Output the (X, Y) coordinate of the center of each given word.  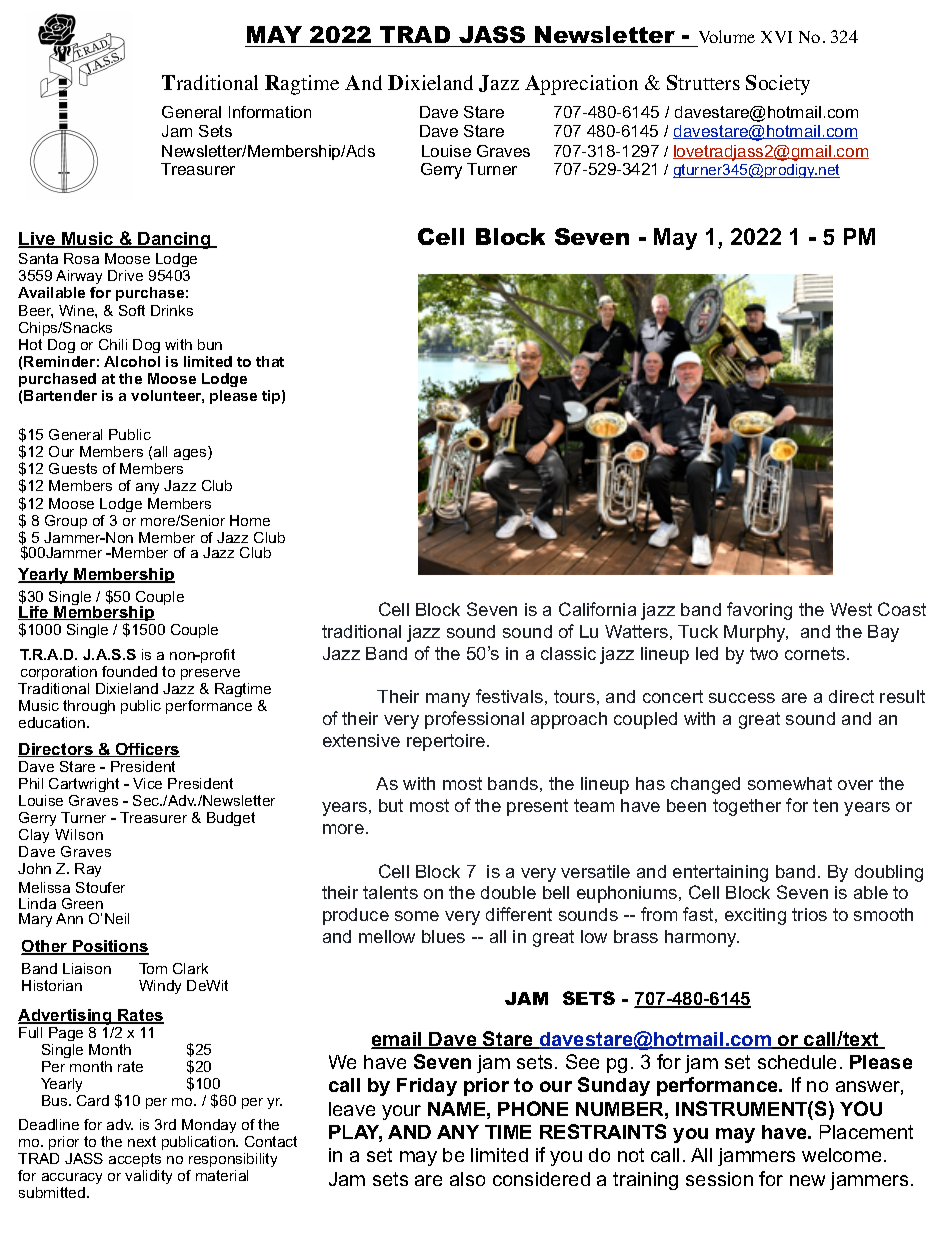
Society (778, 85)
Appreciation (581, 85)
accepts (135, 1160)
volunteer (167, 396)
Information (270, 112)
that (270, 361)
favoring (759, 611)
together (747, 807)
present (537, 807)
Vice (147, 783)
